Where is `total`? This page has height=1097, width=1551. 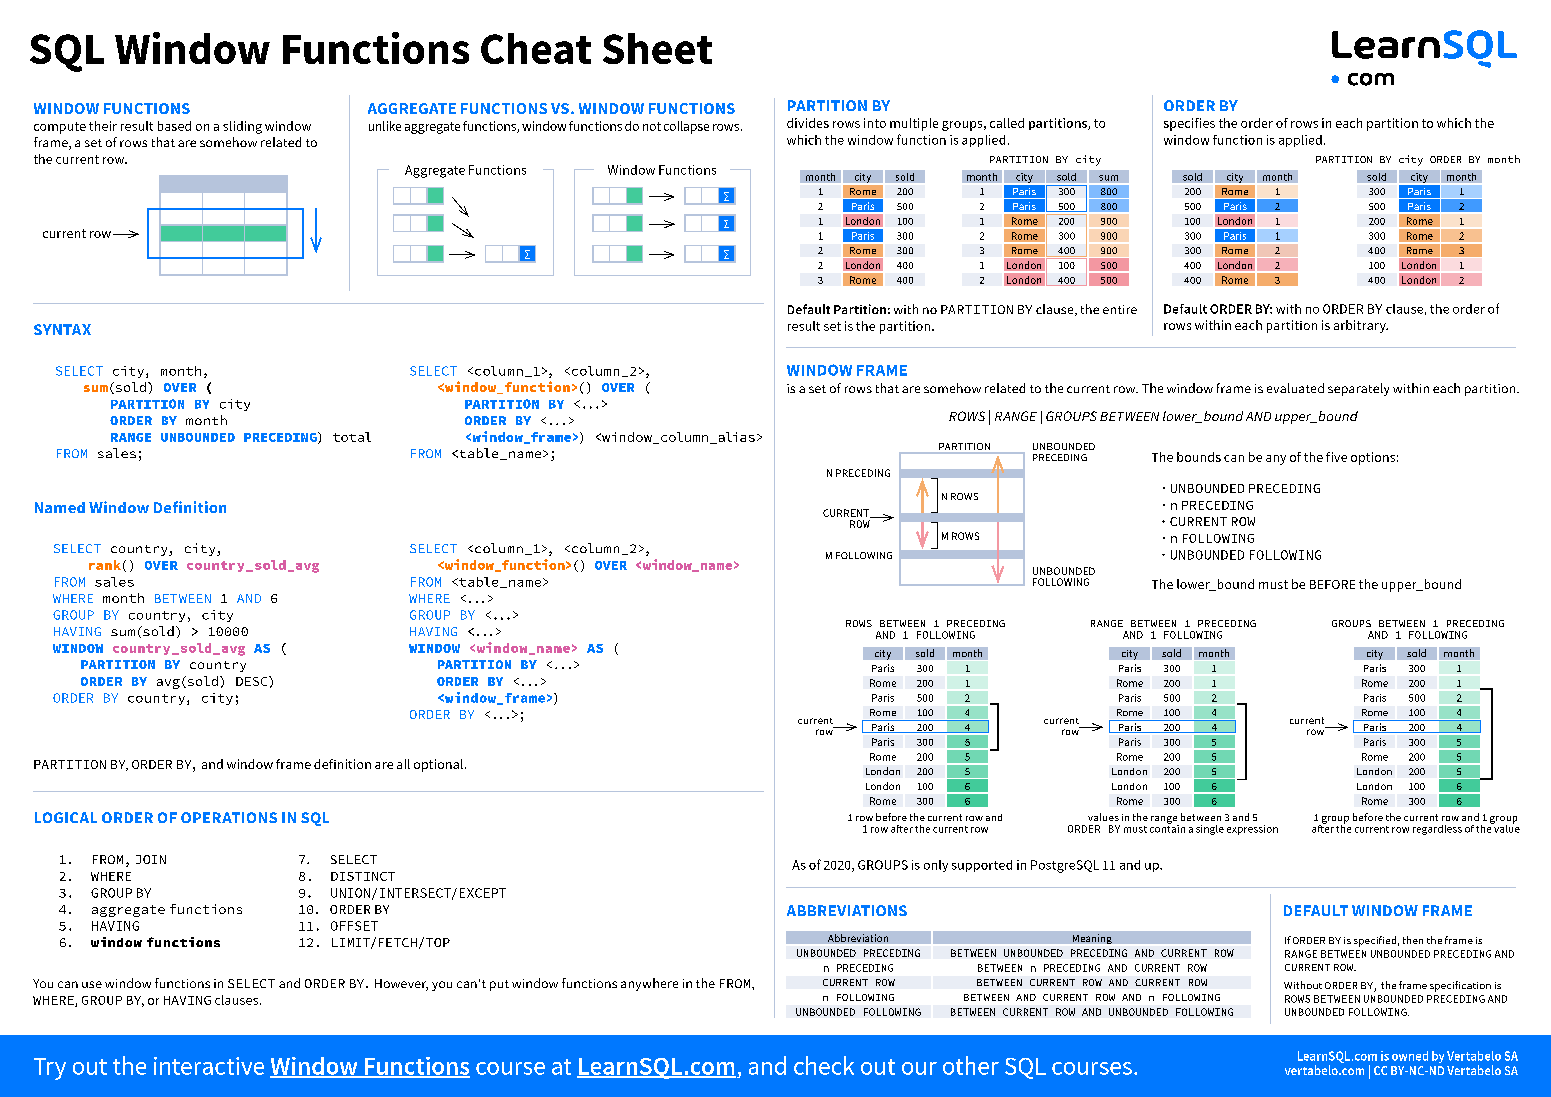
total is located at coordinates (352, 437).
